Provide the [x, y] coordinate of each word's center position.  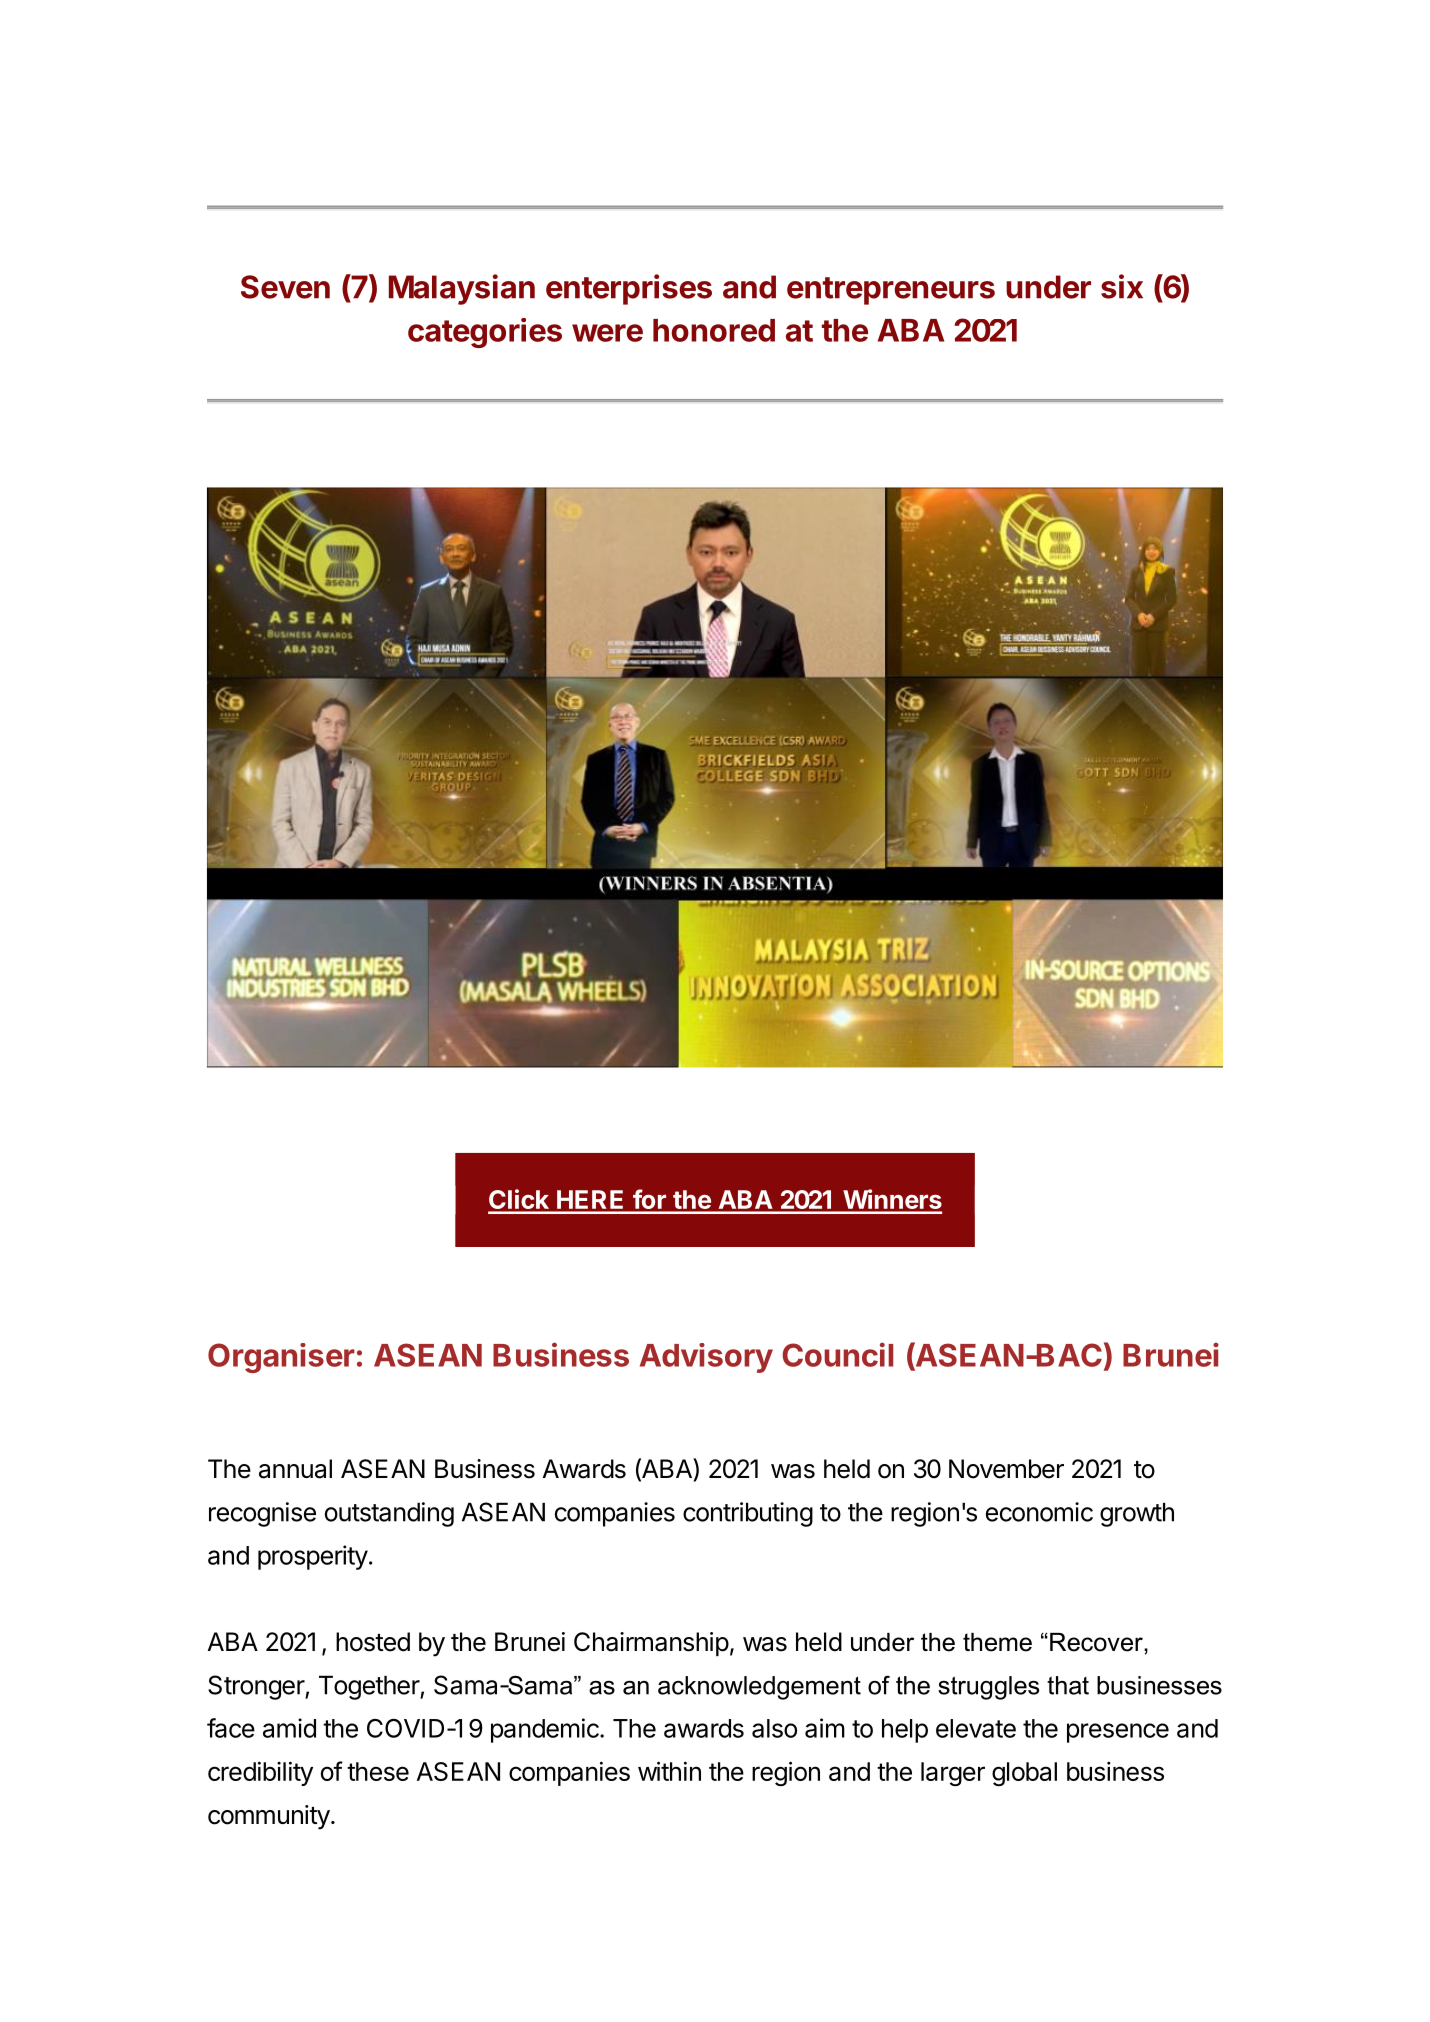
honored [714, 330]
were [607, 333]
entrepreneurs [891, 291]
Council [837, 1354]
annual [295, 1469]
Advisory [706, 1358]
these [378, 1771]
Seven [285, 287]
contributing [748, 1514]
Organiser [281, 1358]
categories [485, 333]
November [1006, 1469]
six [1122, 286]
